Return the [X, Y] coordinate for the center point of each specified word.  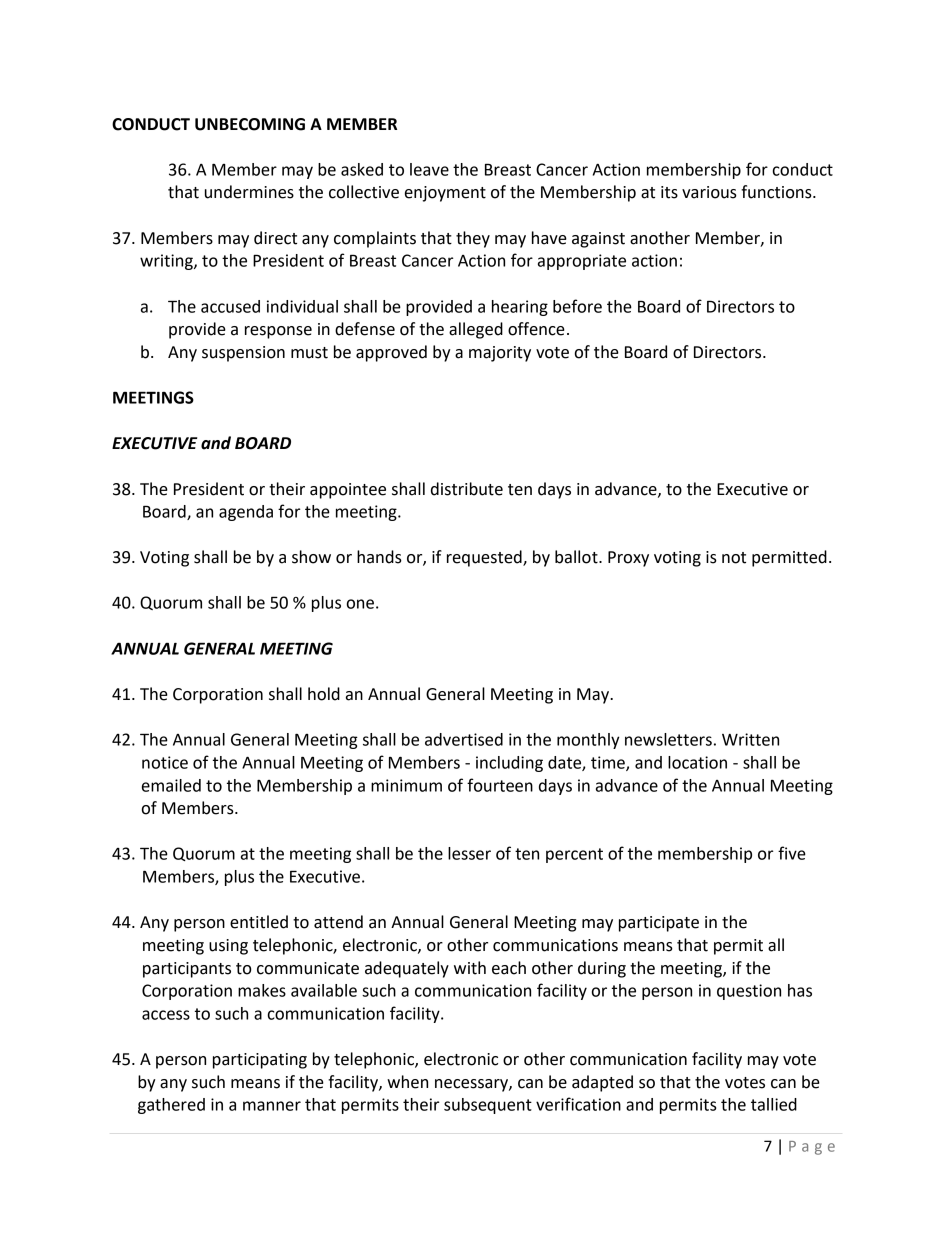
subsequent [488, 1106]
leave [429, 169]
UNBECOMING [250, 124]
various [709, 192]
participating [260, 1061]
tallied [774, 1104]
